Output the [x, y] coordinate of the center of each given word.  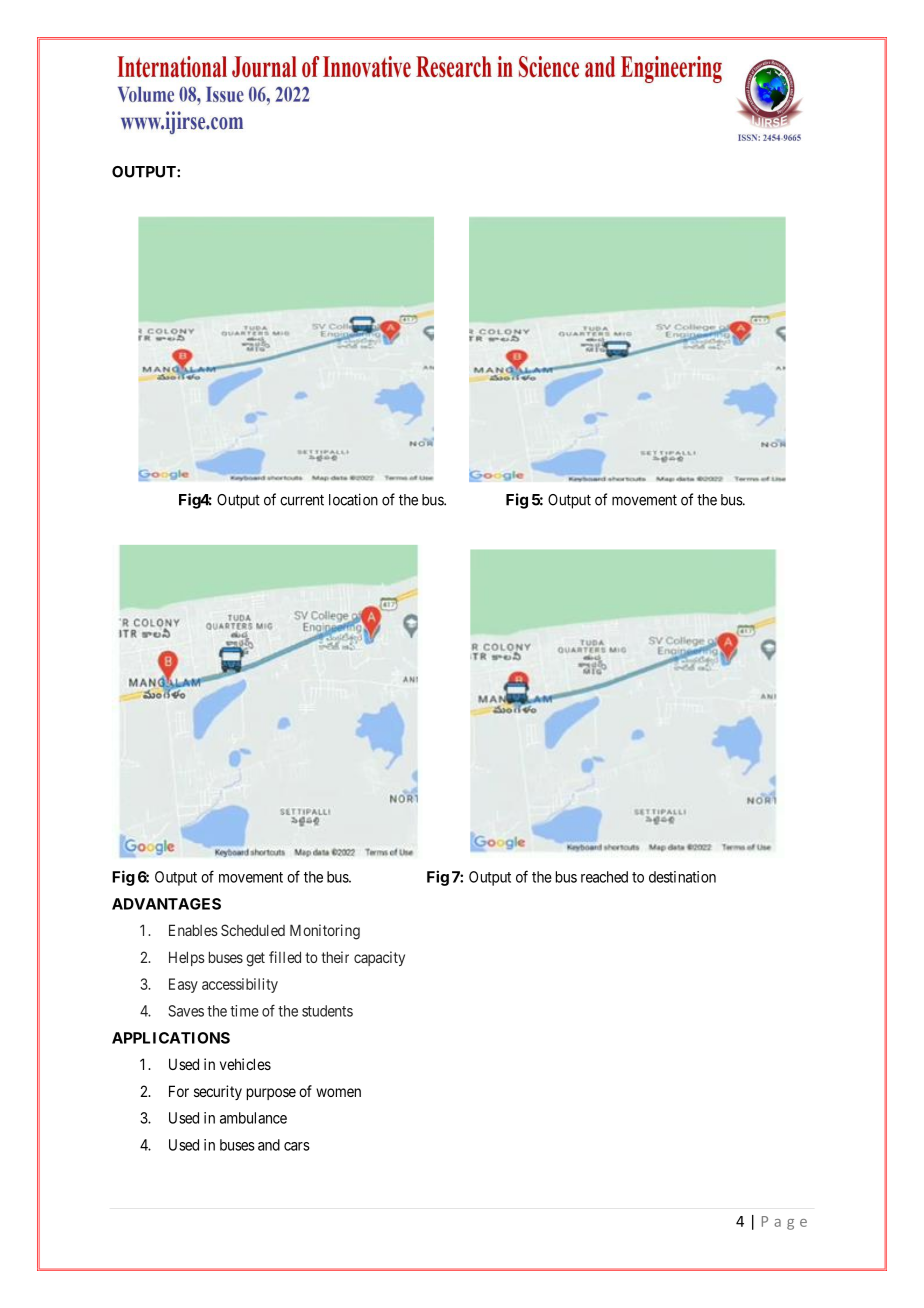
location [353, 499]
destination [682, 877]
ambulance [253, 1118]
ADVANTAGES [166, 904]
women [338, 1092]
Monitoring [325, 932]
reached [604, 877]
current [302, 500]
